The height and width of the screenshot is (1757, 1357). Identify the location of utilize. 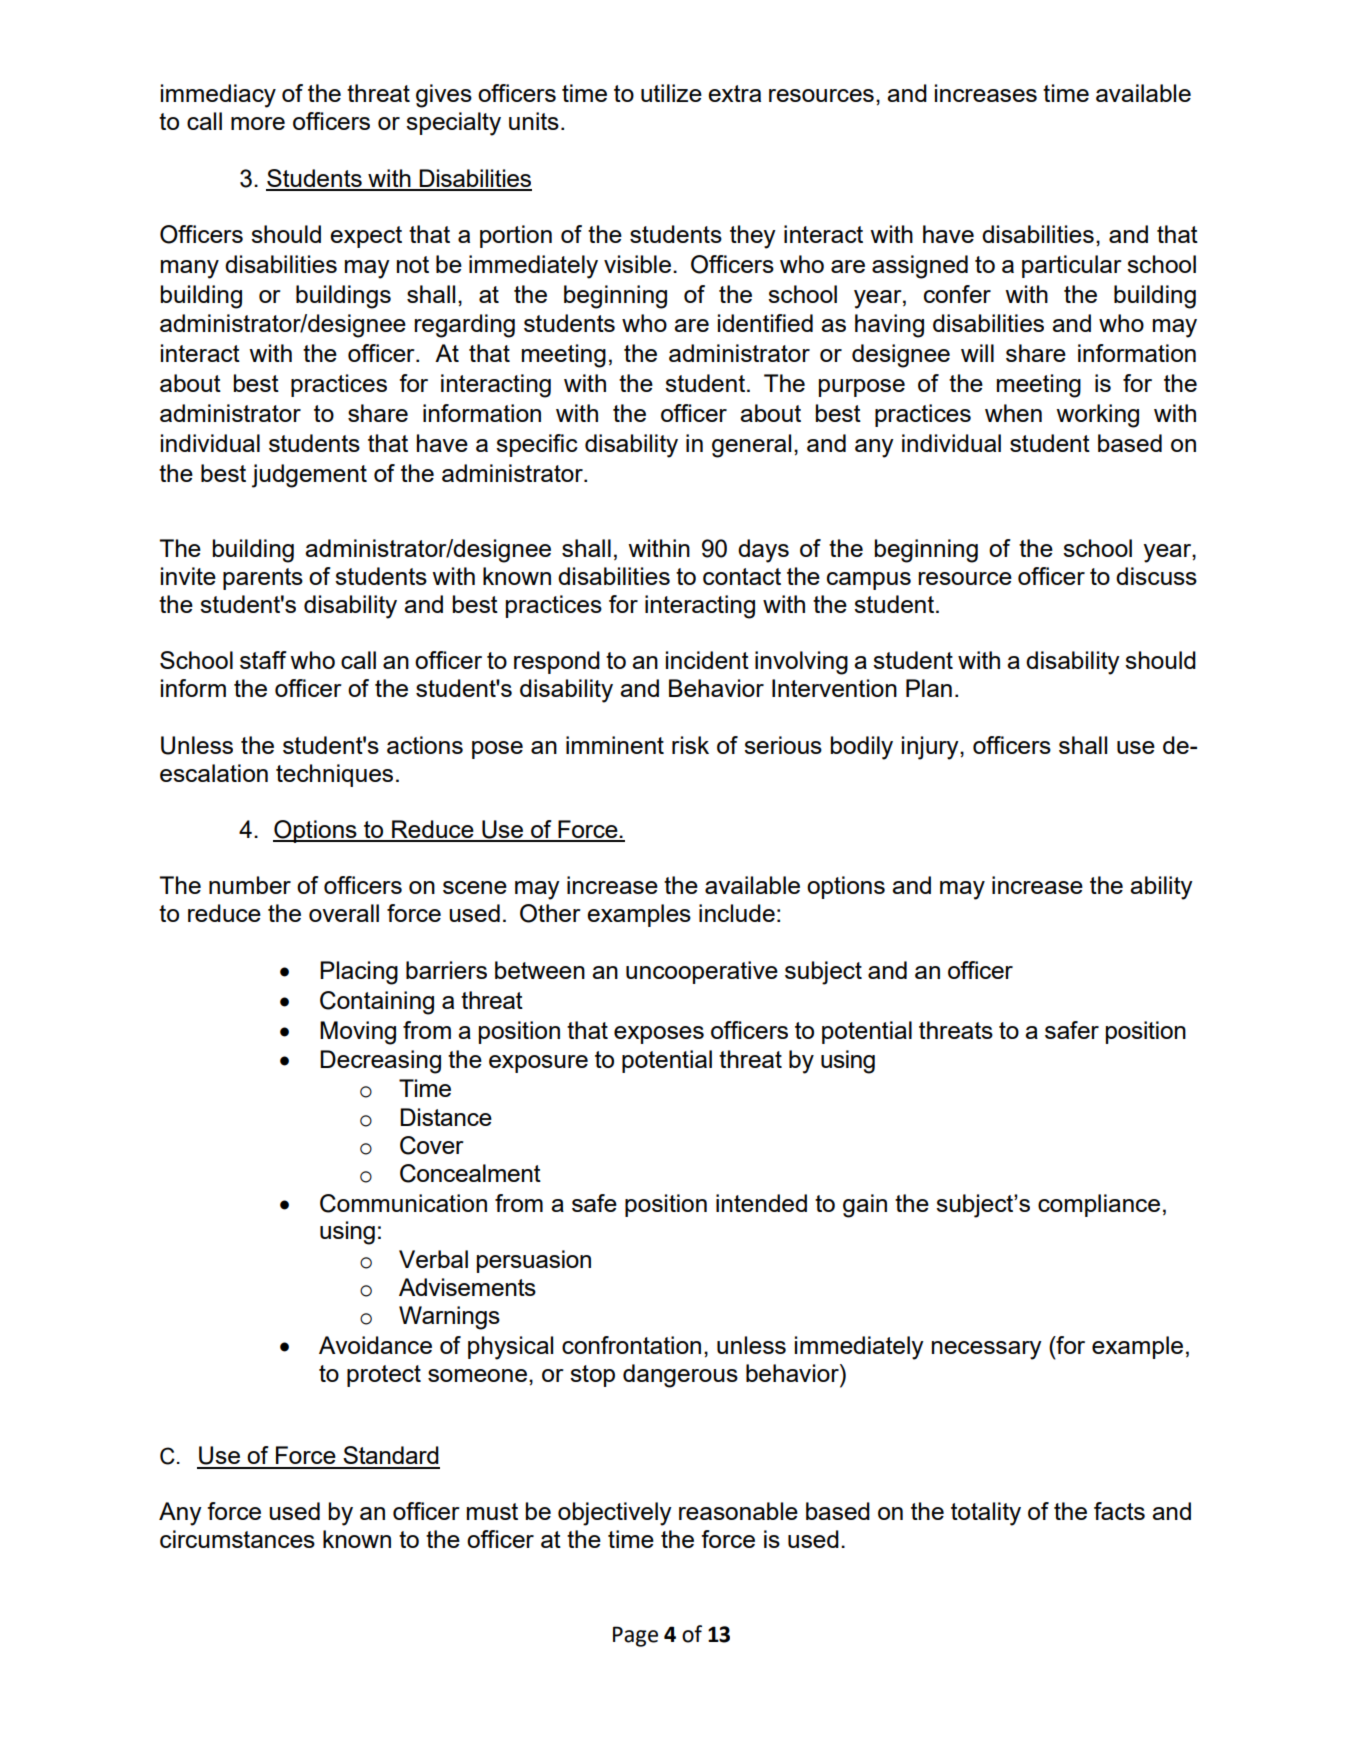
(671, 93).
